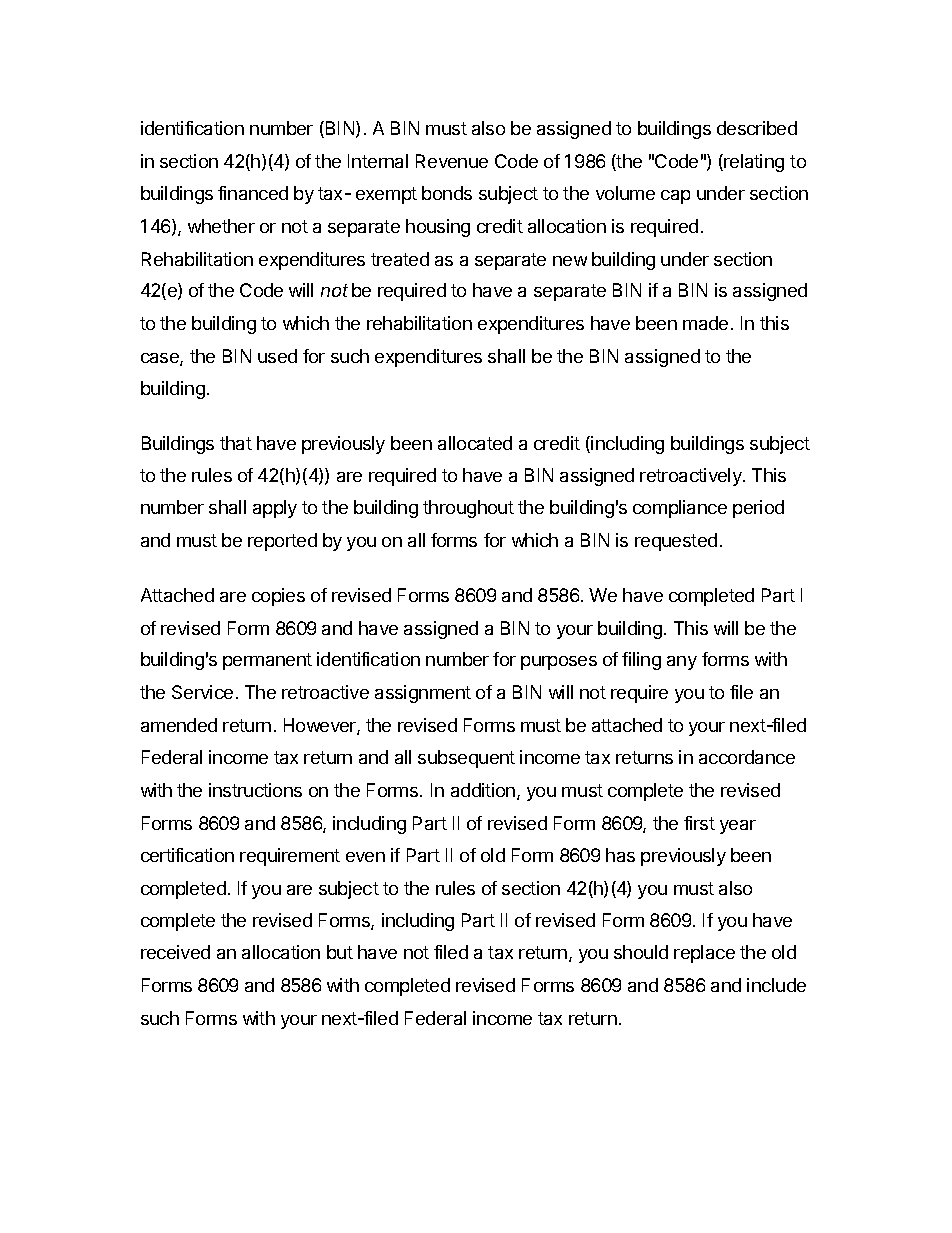  Describe the element at coordinates (475, 443) in the screenshot. I see `allocated` at that location.
